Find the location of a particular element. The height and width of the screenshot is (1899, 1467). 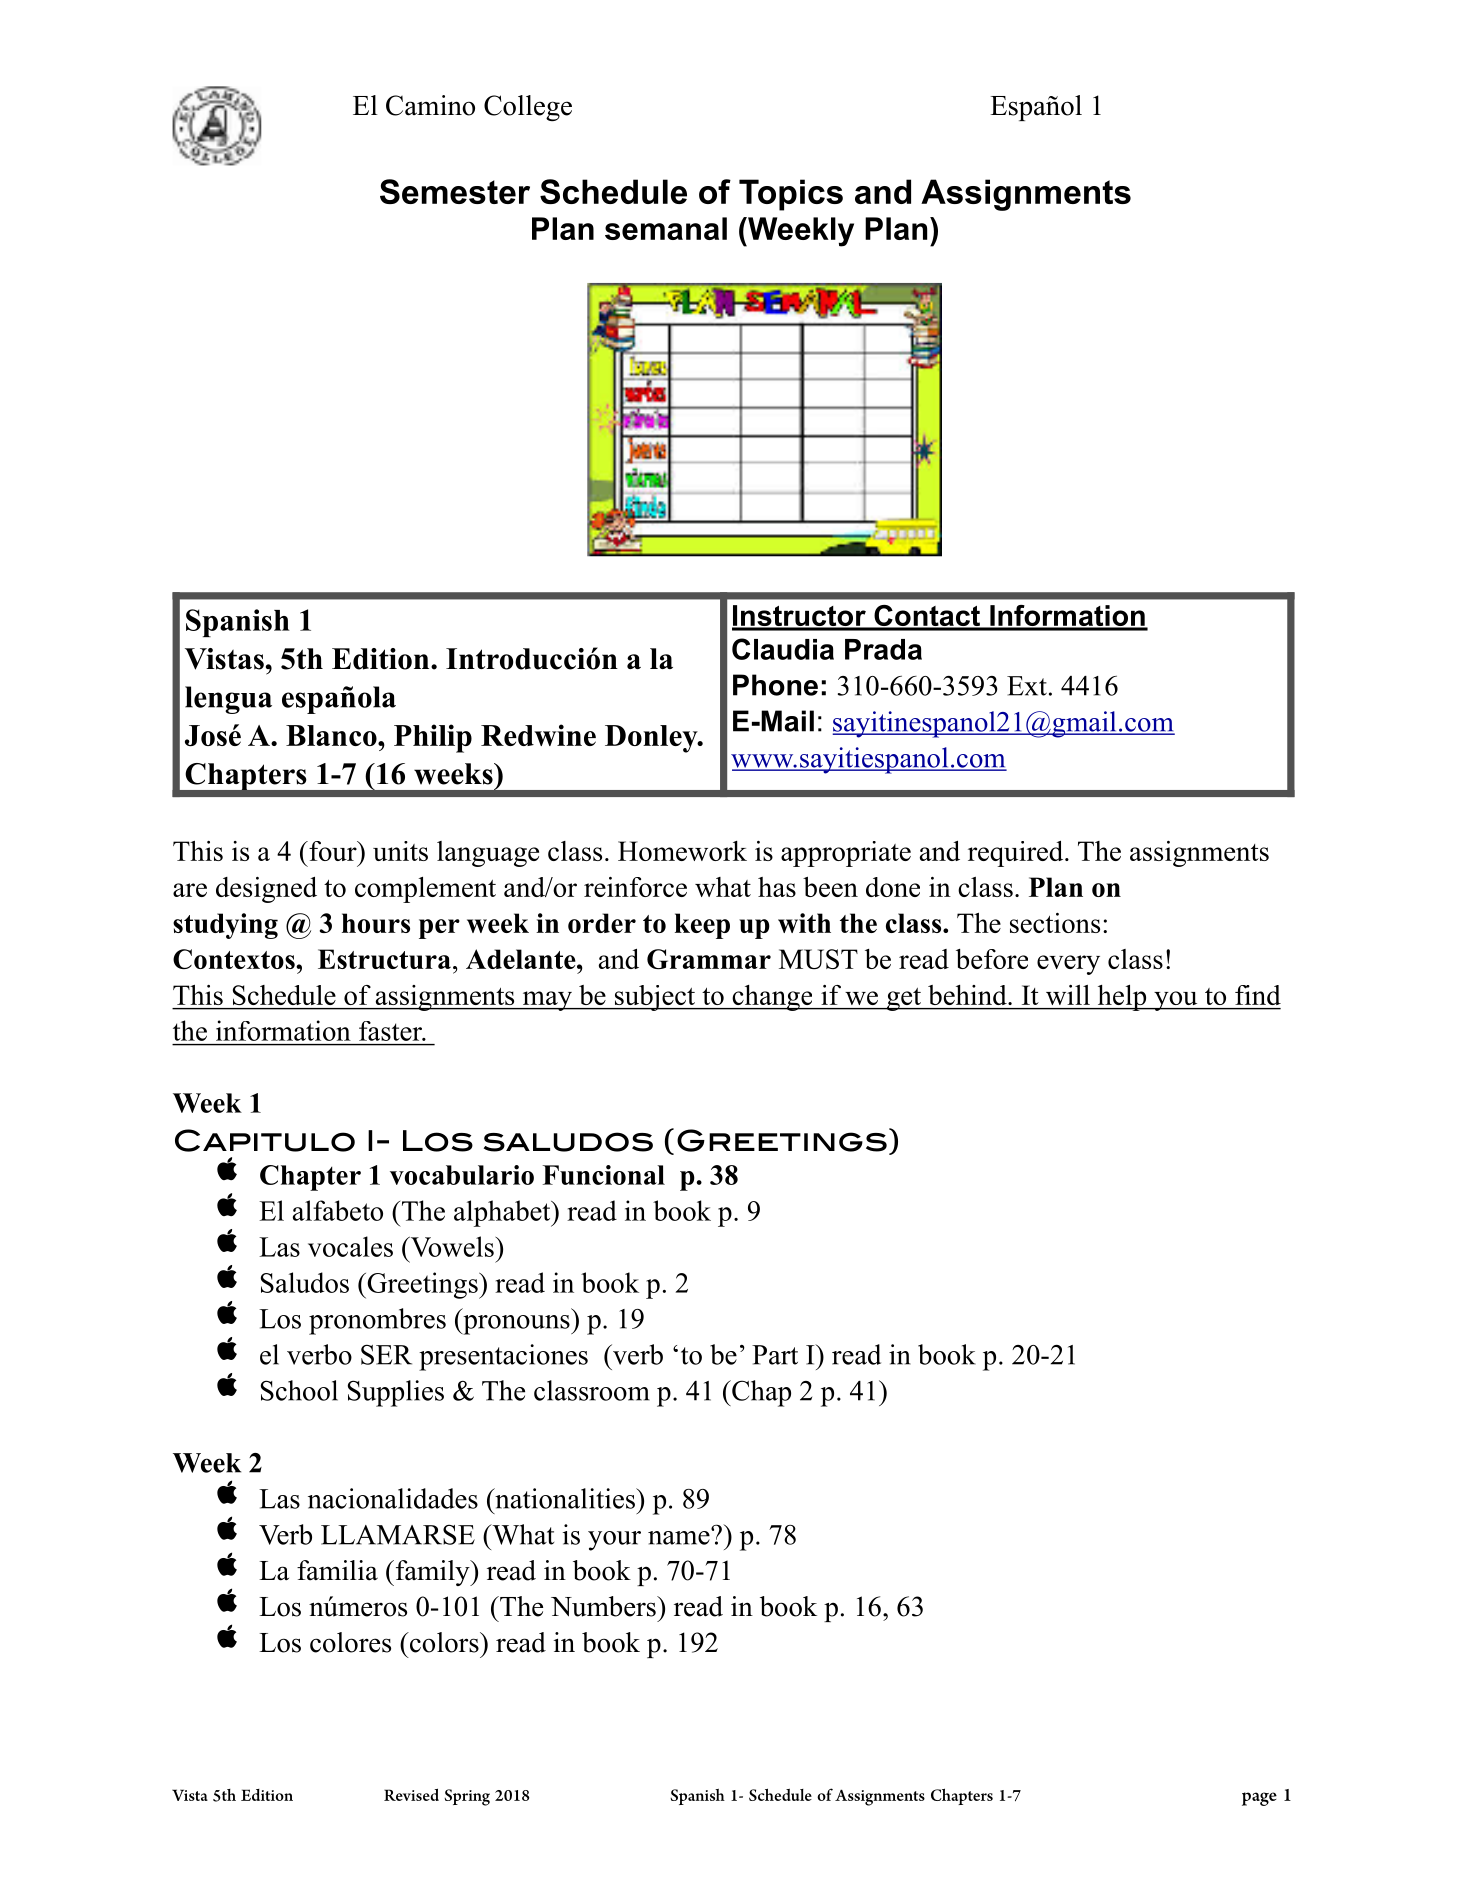

Camino is located at coordinates (430, 105).
